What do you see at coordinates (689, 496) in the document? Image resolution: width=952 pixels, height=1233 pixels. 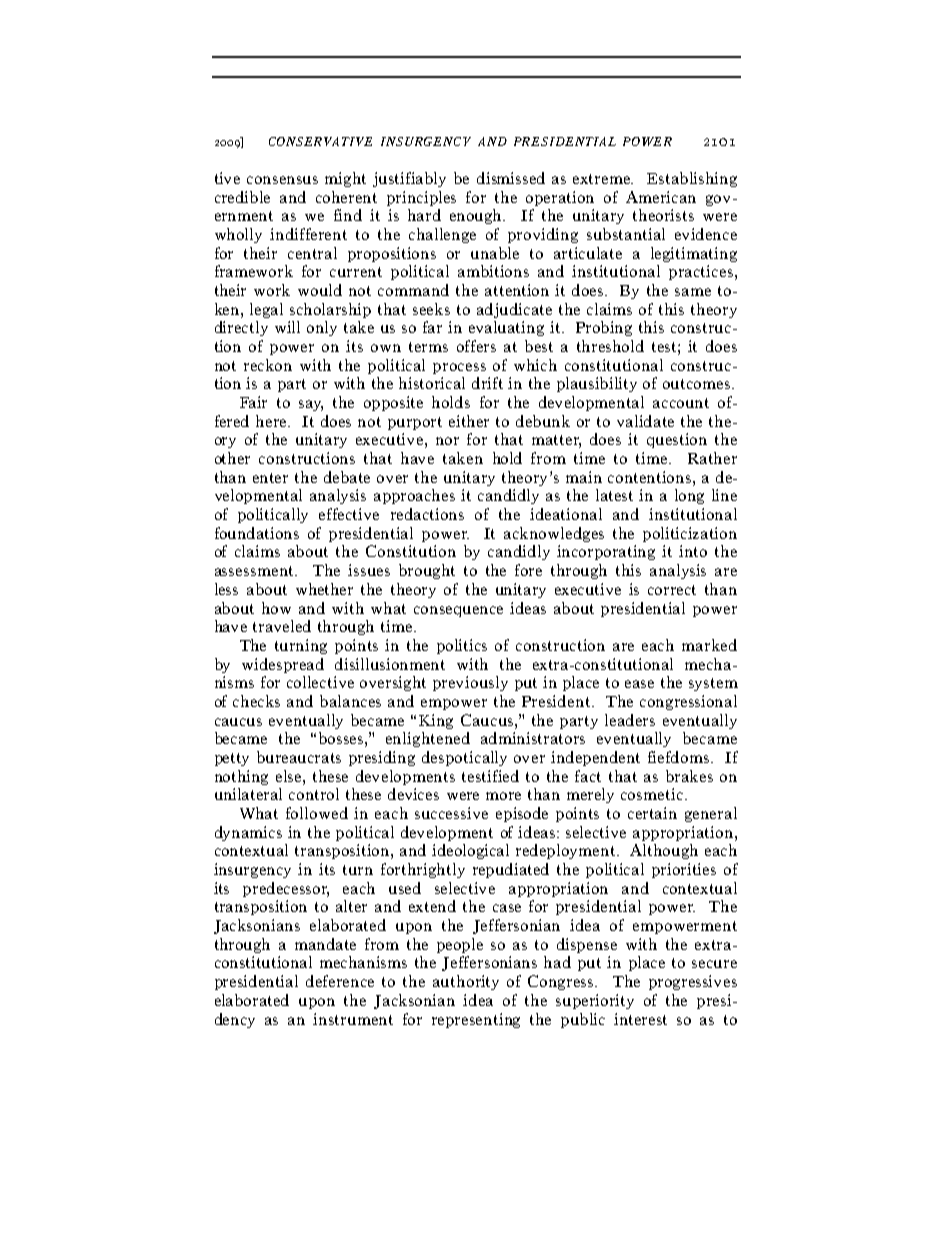 I see `long` at bounding box center [689, 496].
